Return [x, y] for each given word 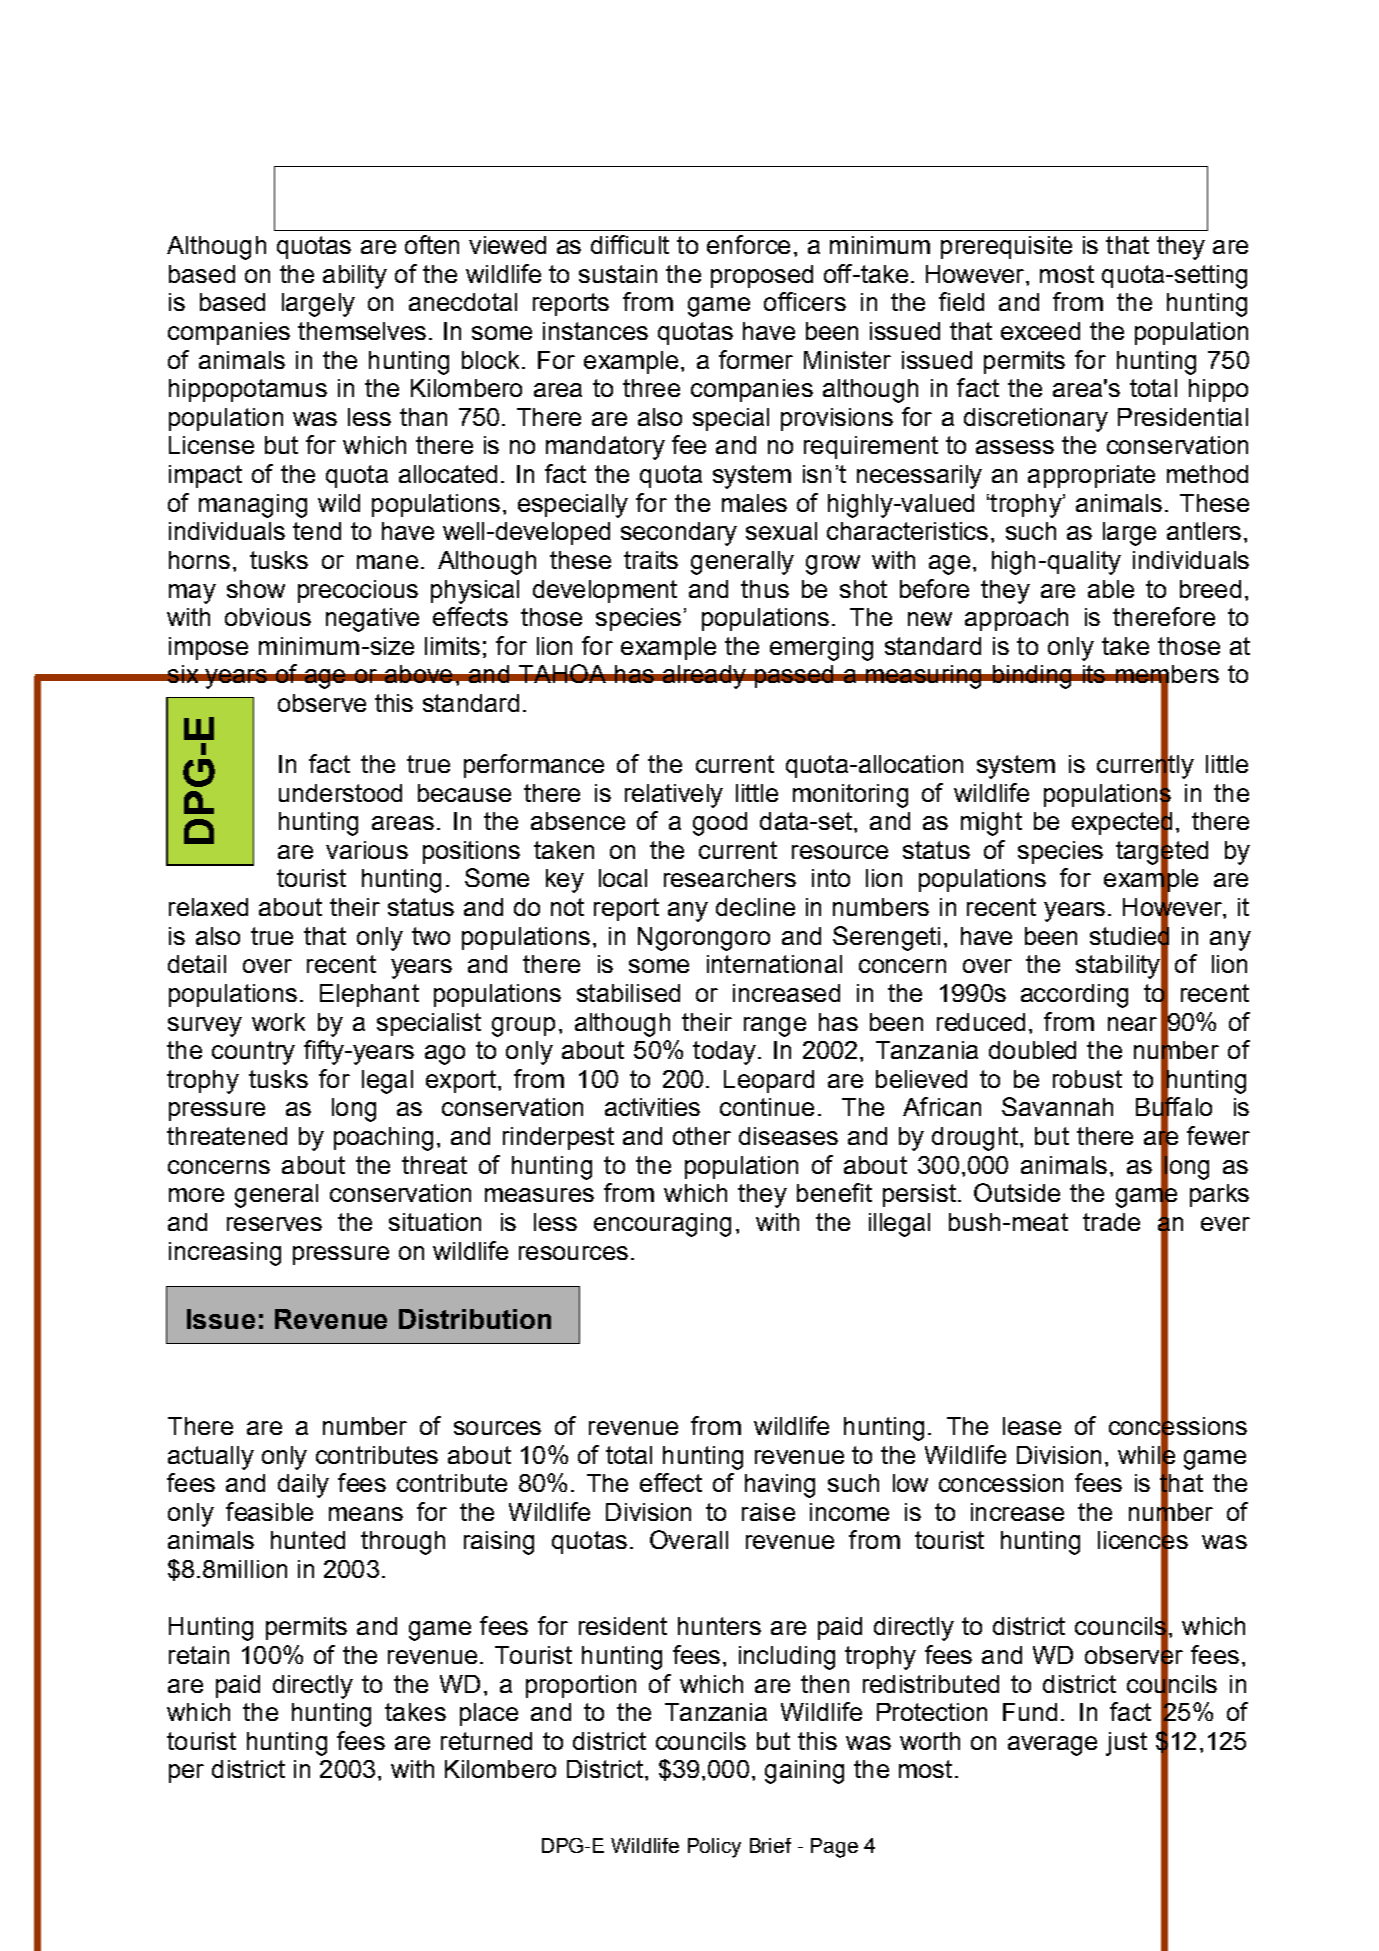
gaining [804, 1772]
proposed [762, 276]
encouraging [662, 1225]
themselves [362, 331]
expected [1122, 823]
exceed [1040, 331]
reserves [274, 1224]
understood [340, 793]
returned [486, 1741]
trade [1111, 1222]
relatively [674, 796]
